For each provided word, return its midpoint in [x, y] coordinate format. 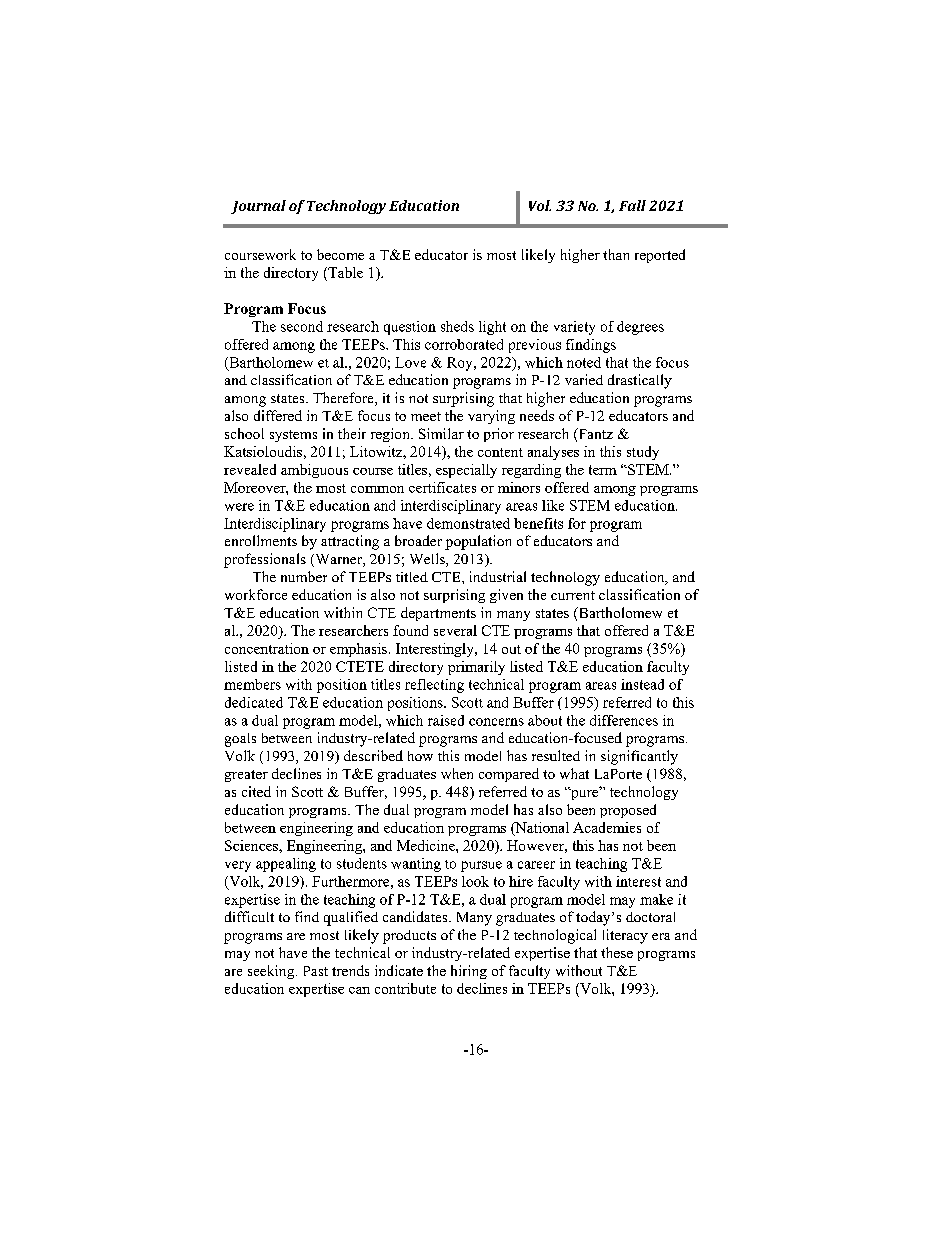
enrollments [261, 540]
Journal [258, 207]
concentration [267, 648]
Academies [607, 827]
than [616, 254]
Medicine [427, 845]
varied [584, 379]
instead [642, 684]
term [603, 470]
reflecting [434, 686]
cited [256, 791]
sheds [457, 326]
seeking [272, 972]
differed [278, 415]
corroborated [464, 344]
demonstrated [468, 523]
